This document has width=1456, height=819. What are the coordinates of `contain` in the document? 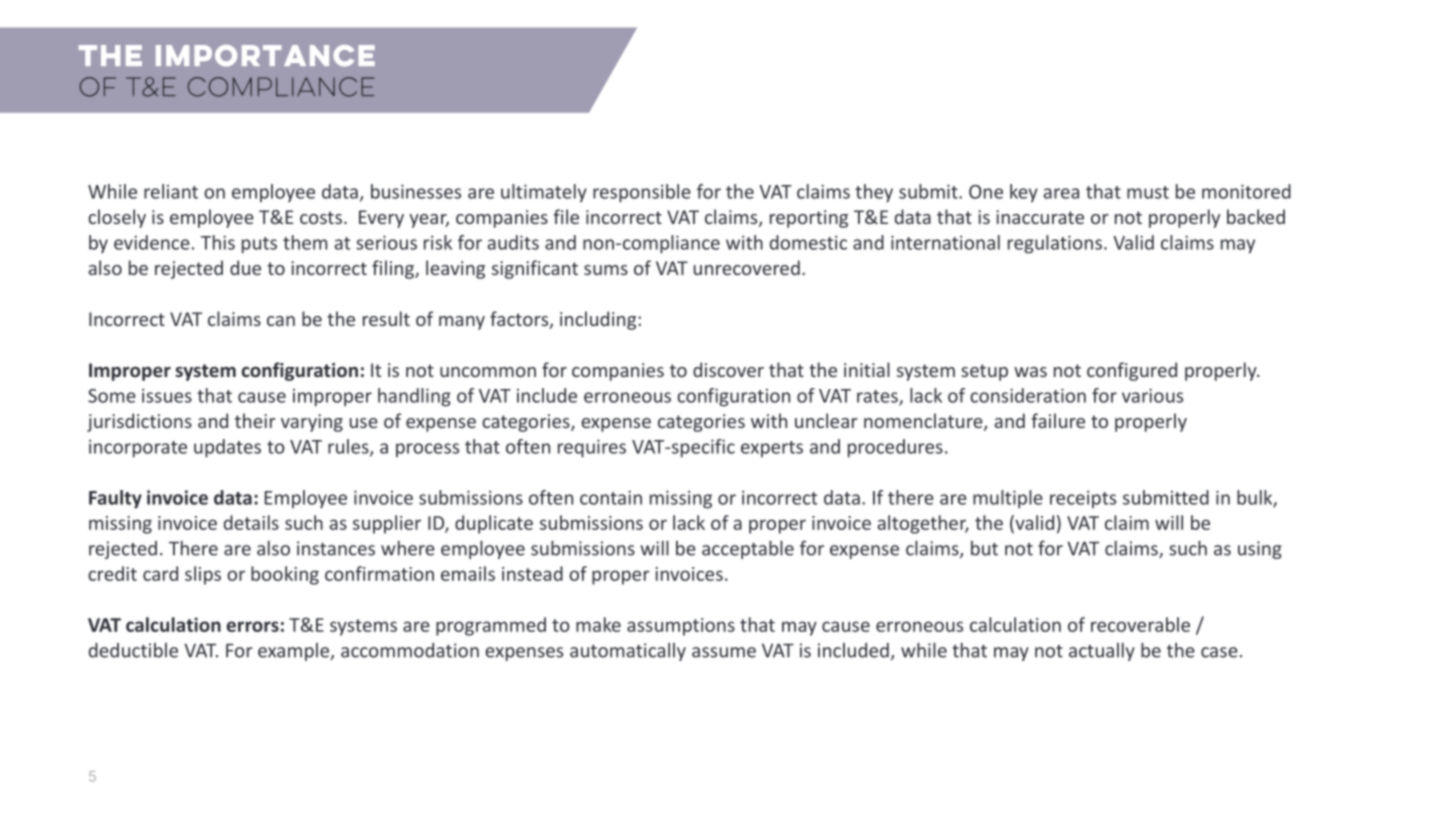 It's located at (611, 497).
